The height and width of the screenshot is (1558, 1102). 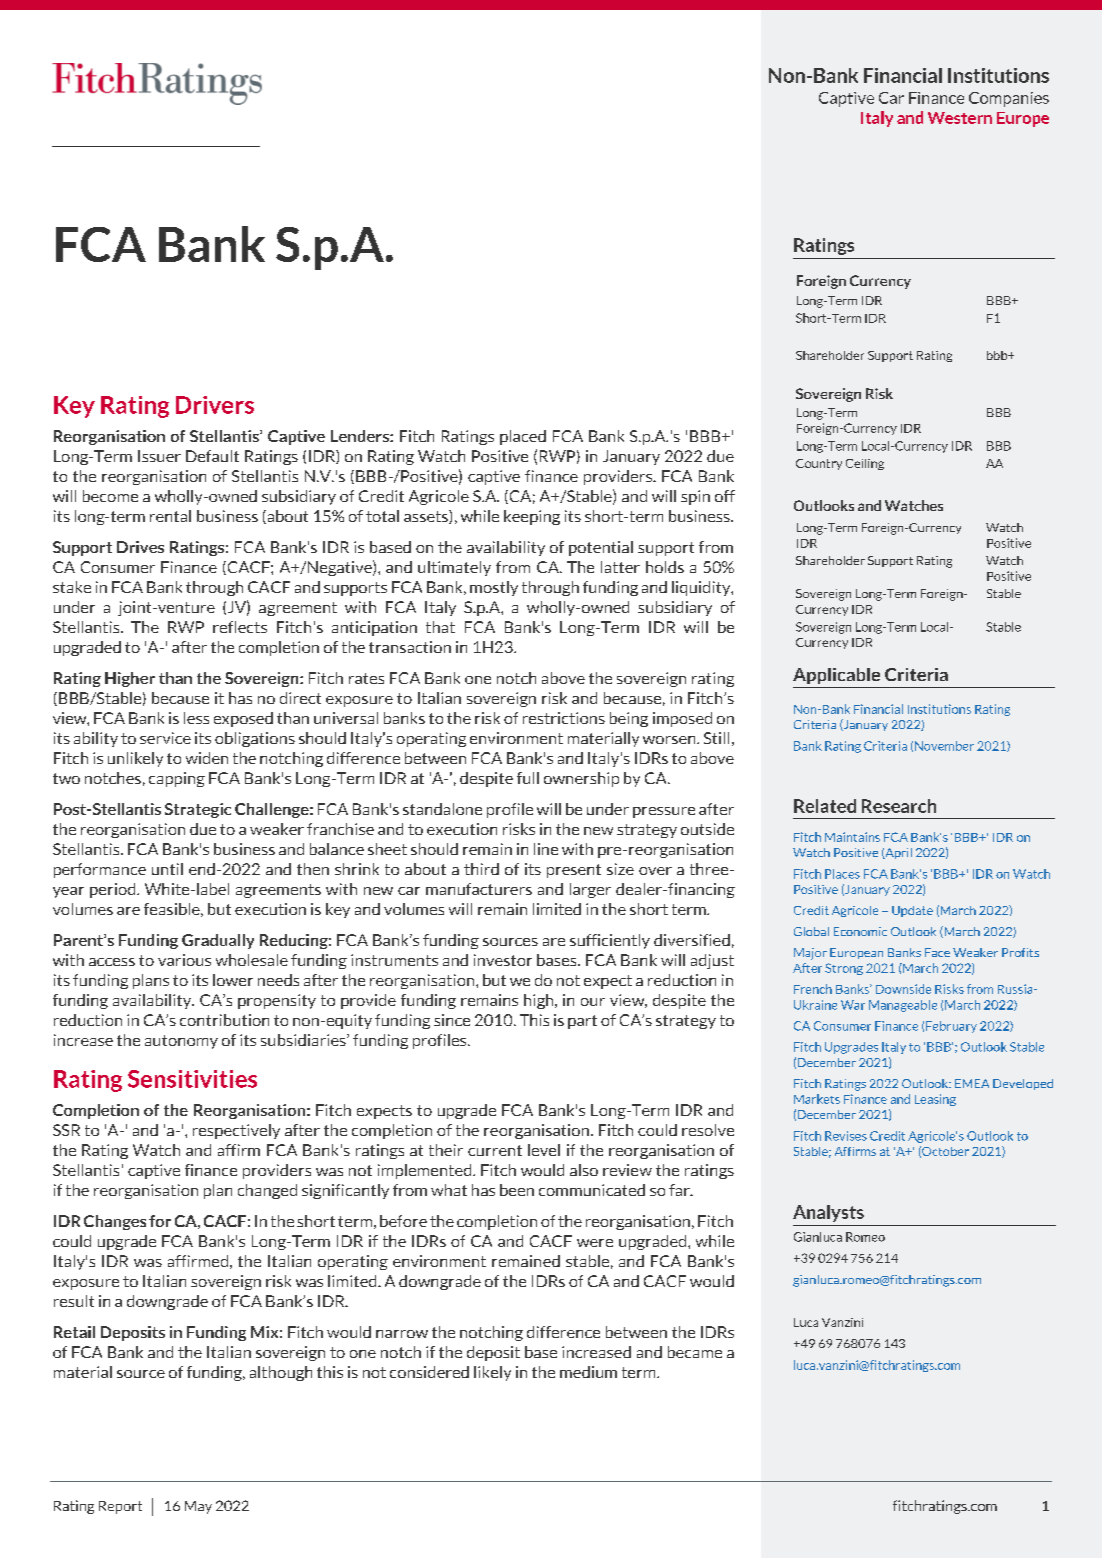 What do you see at coordinates (517, 1190) in the screenshot?
I see `been` at bounding box center [517, 1190].
